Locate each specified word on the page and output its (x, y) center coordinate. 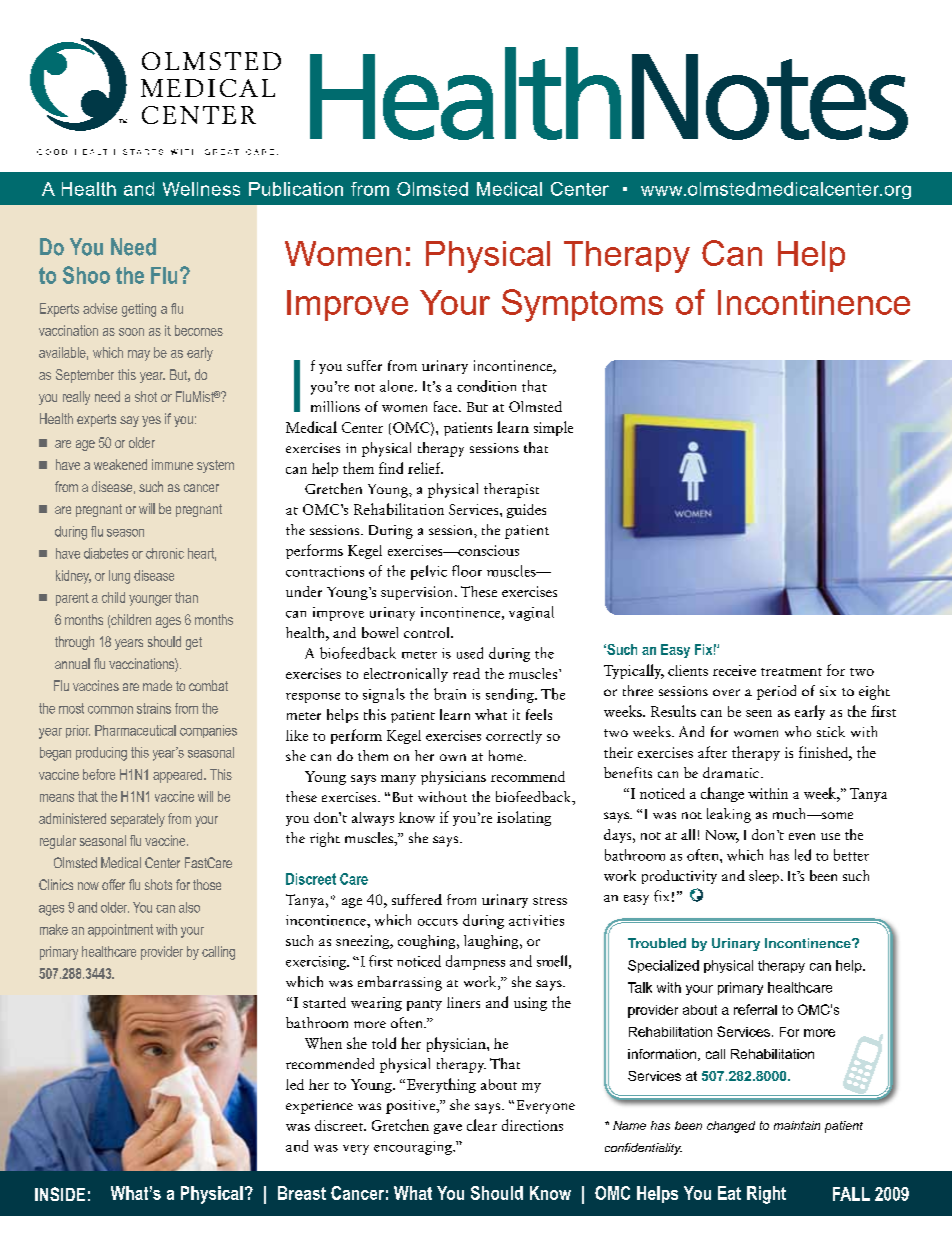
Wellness (201, 189)
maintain (797, 1125)
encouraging (414, 1148)
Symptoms (582, 305)
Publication (296, 189)
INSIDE (60, 1194)
